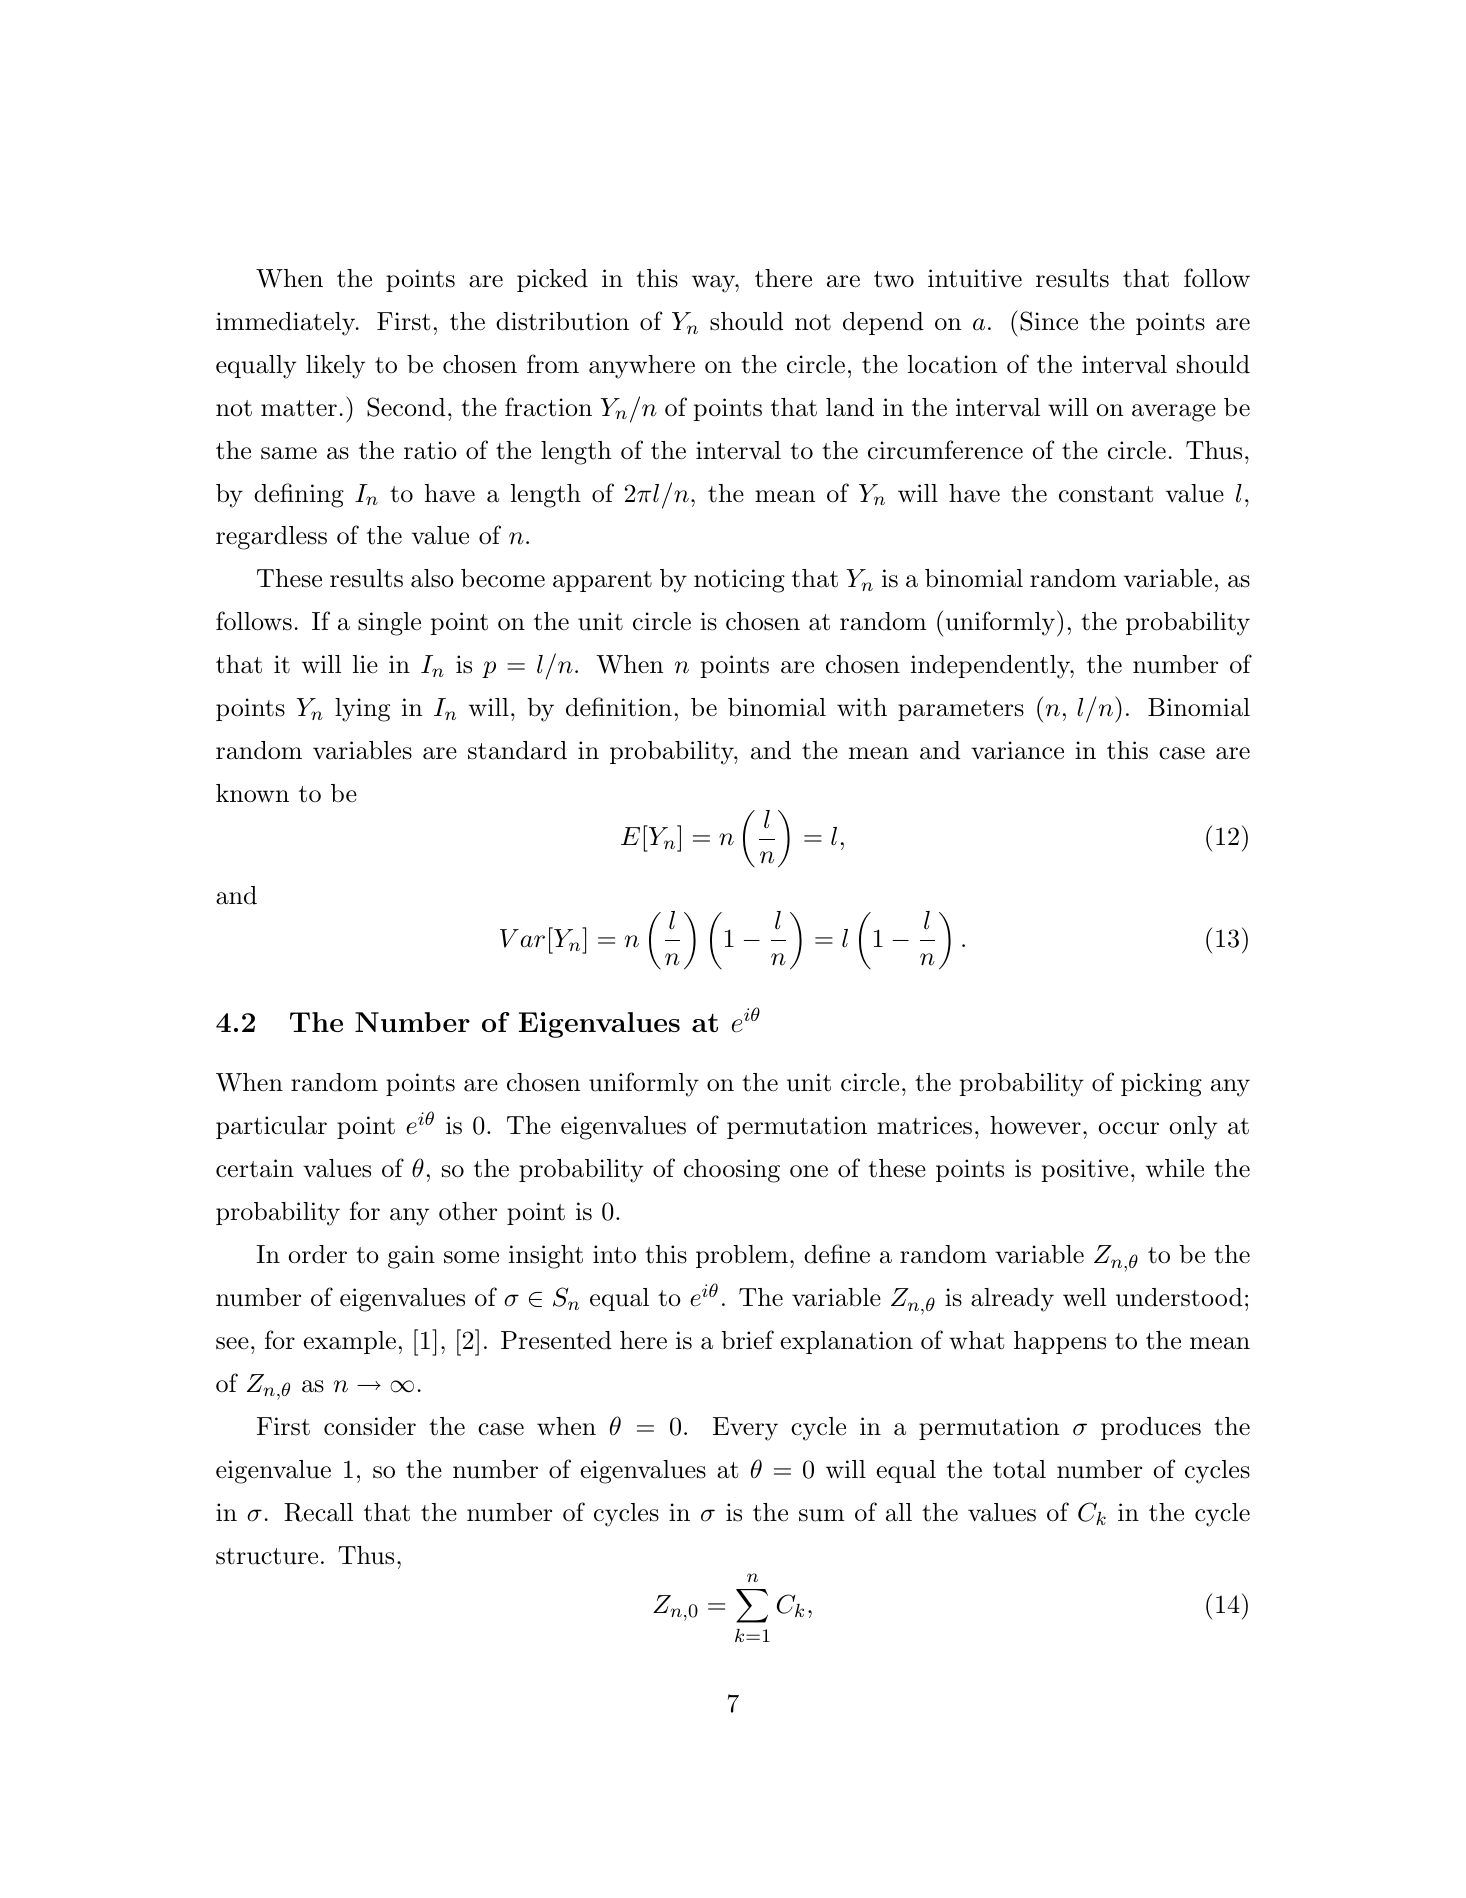 The height and width of the document is (1898, 1466). What do you see at coordinates (252, 793) in the document?
I see `known` at bounding box center [252, 793].
